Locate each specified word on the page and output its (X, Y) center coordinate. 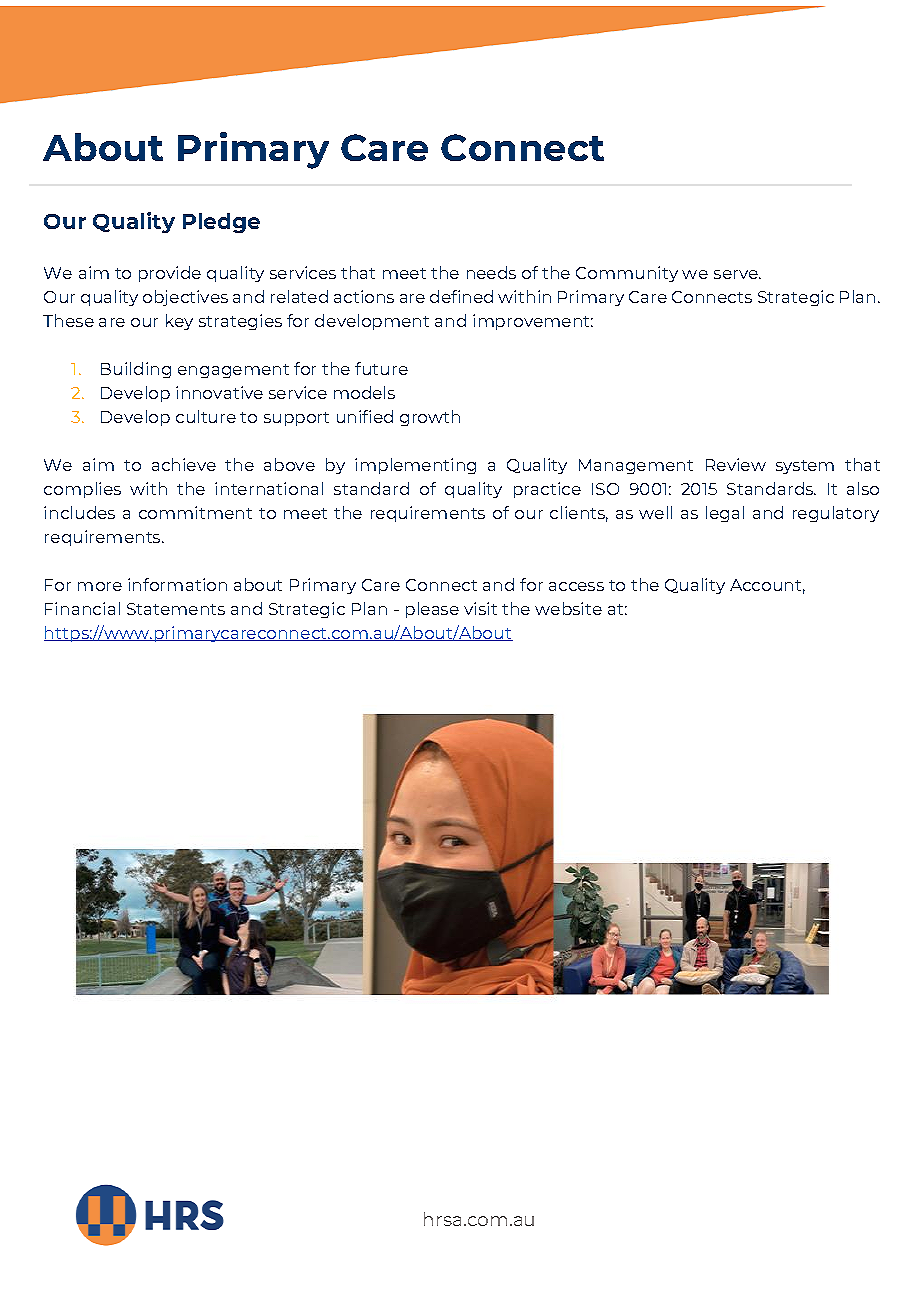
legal (725, 514)
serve (737, 274)
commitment (195, 512)
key (179, 322)
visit (480, 608)
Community (627, 274)
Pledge (221, 223)
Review (736, 464)
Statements (176, 609)
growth (430, 418)
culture (206, 416)
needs (491, 272)
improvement (533, 322)
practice (547, 490)
